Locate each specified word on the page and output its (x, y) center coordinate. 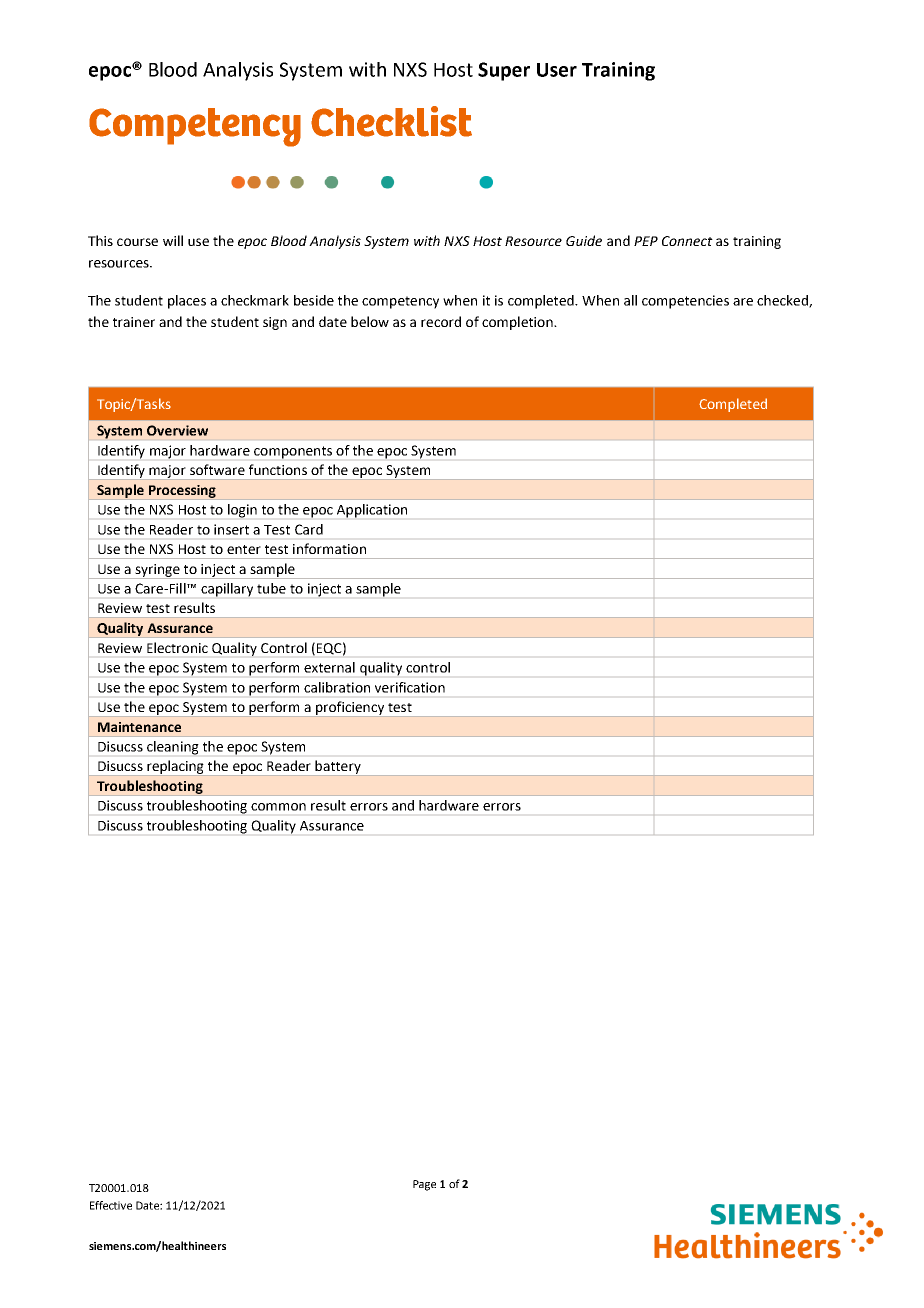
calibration (337, 687)
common (278, 807)
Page (424, 1185)
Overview (177, 430)
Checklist (391, 121)
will (173, 240)
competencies (685, 302)
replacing (175, 767)
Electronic (177, 647)
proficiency (350, 708)
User (557, 70)
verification (410, 687)
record (441, 321)
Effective (111, 1205)
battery (338, 767)
